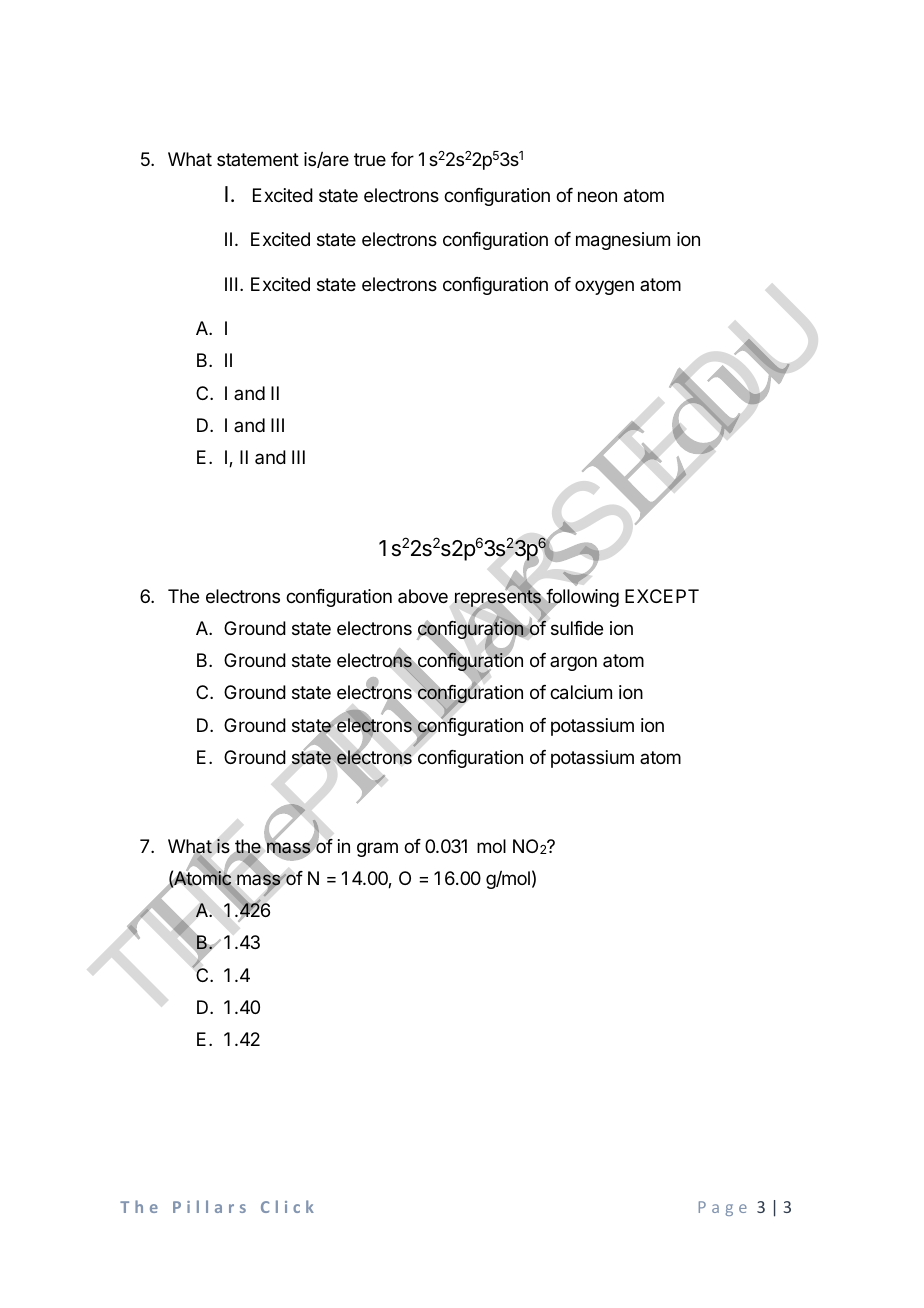 This document has width=924, height=1308. Describe the element at coordinates (581, 692) in the document. I see `calcium` at that location.
